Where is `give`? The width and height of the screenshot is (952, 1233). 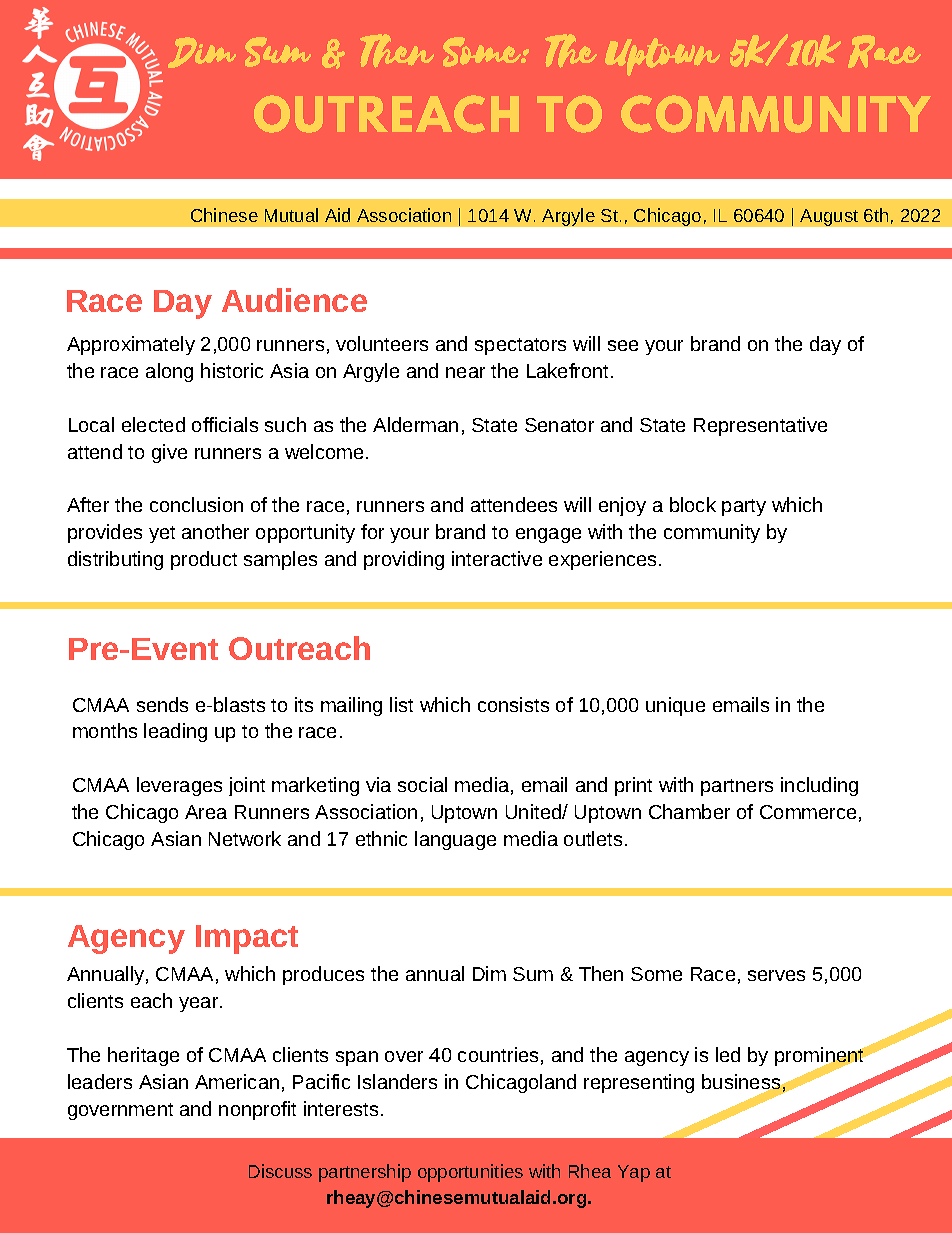
give is located at coordinates (169, 453).
